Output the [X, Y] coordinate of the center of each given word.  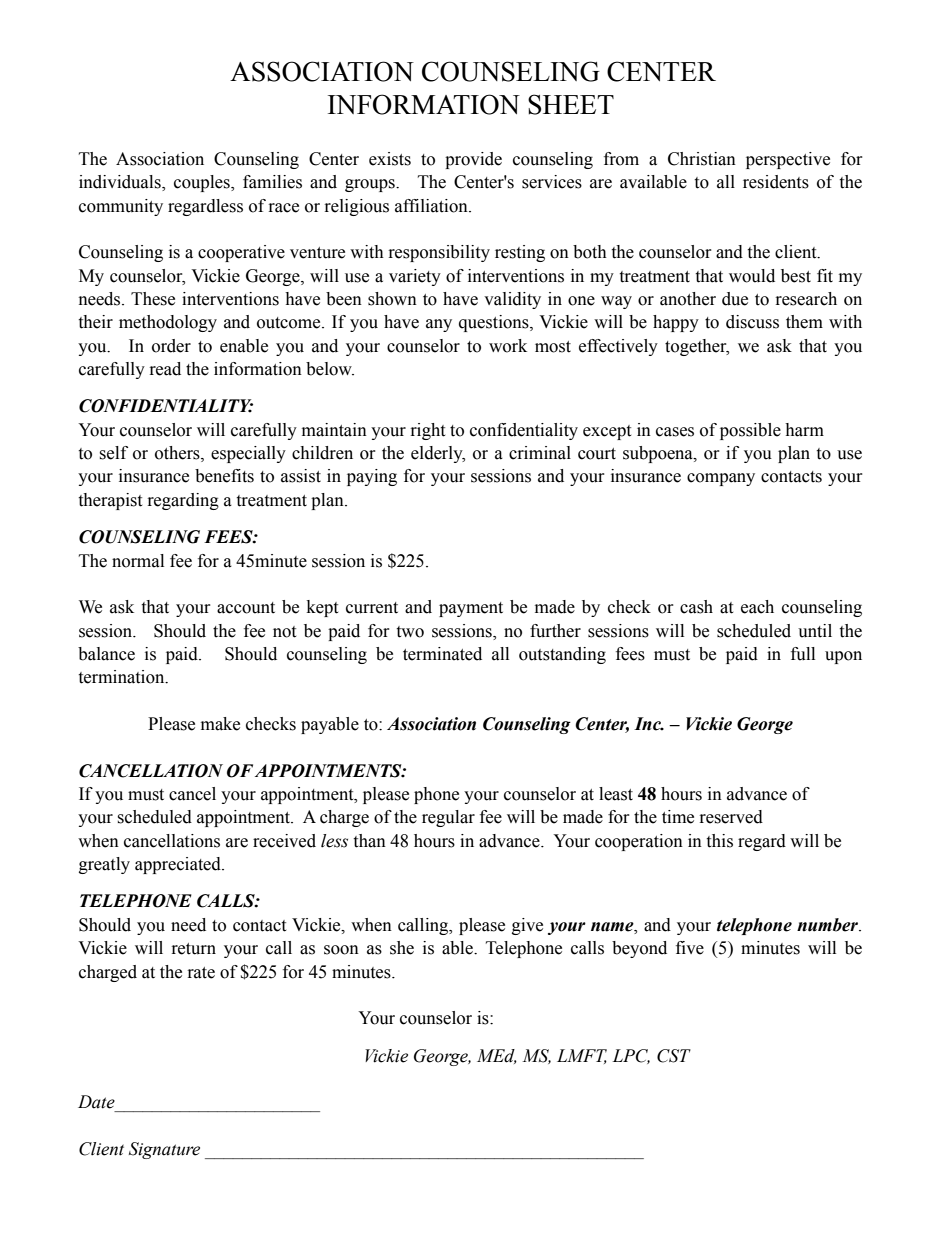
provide [473, 160]
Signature [164, 1150]
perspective [788, 160]
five [690, 948]
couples [203, 183]
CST [674, 1056]
